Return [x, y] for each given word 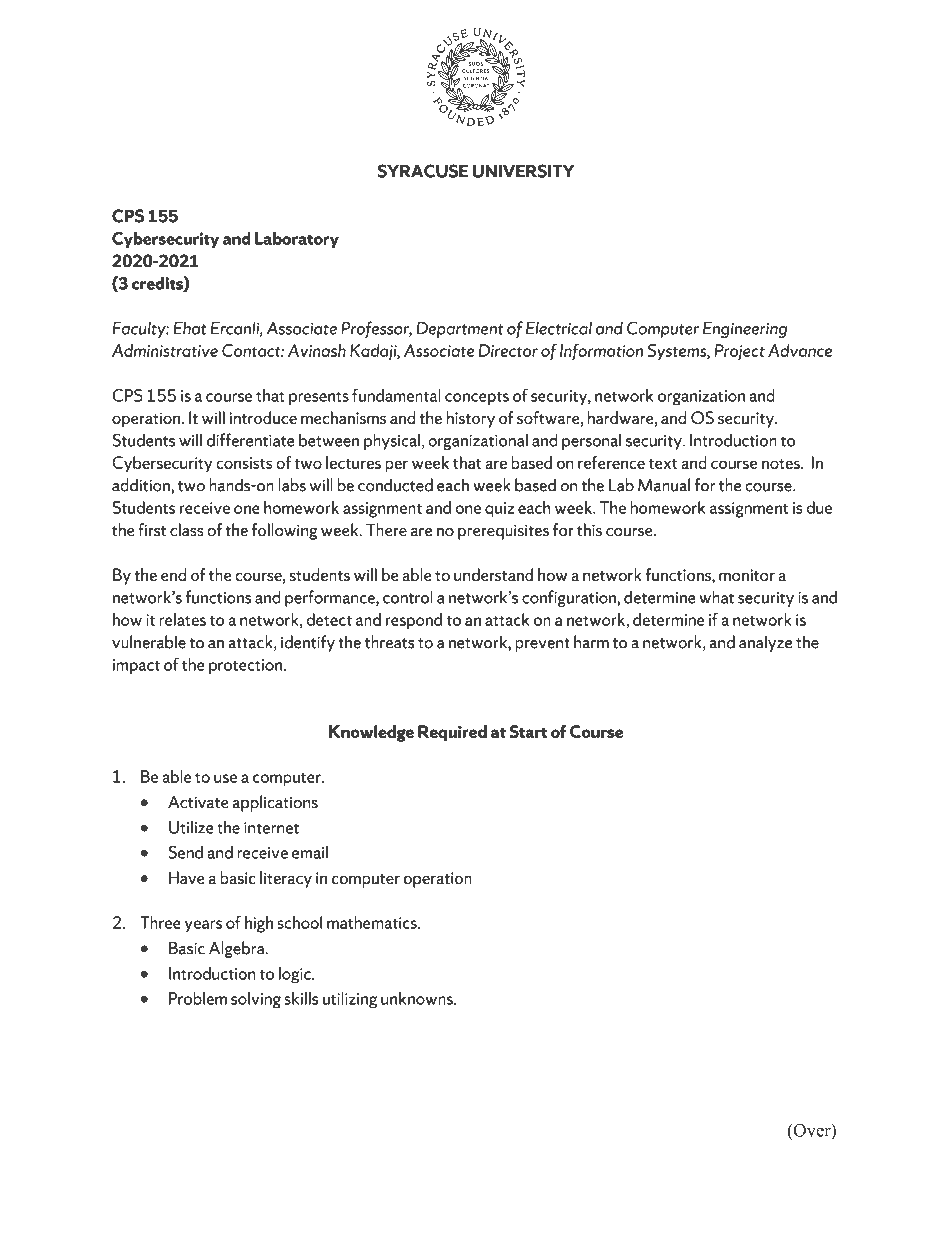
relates [182, 619]
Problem [198, 998]
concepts [477, 398]
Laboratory [297, 240]
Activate [198, 802]
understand [493, 574]
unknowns [418, 998]
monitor [747, 575]
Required [452, 733]
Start [528, 731]
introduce [263, 417]
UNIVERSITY [523, 171]
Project [739, 352]
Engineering [745, 330]
